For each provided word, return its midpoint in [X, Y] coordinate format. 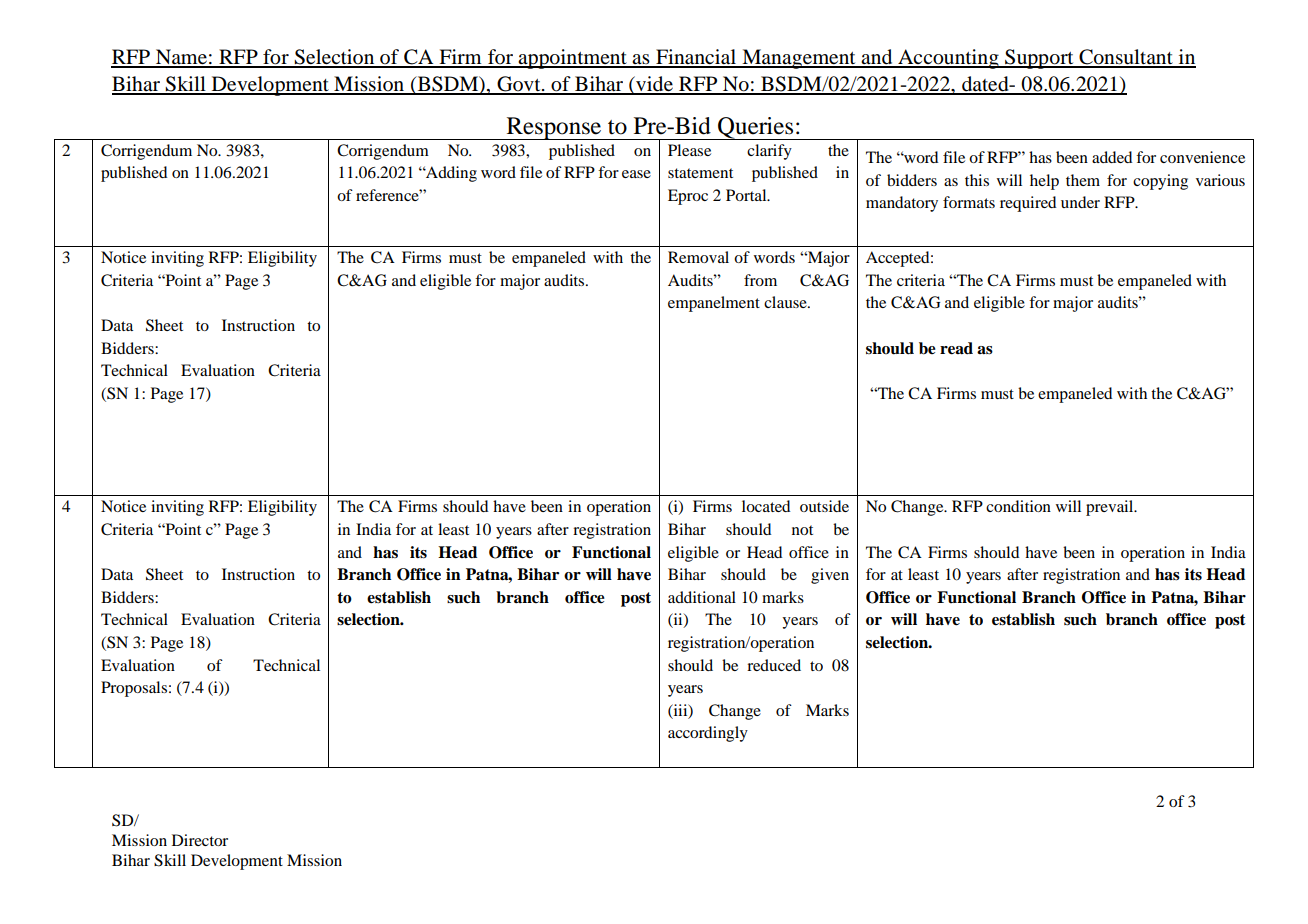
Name [181, 58]
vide [654, 85]
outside [824, 506]
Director [200, 840]
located [766, 506]
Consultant [1126, 58]
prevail [1111, 508]
